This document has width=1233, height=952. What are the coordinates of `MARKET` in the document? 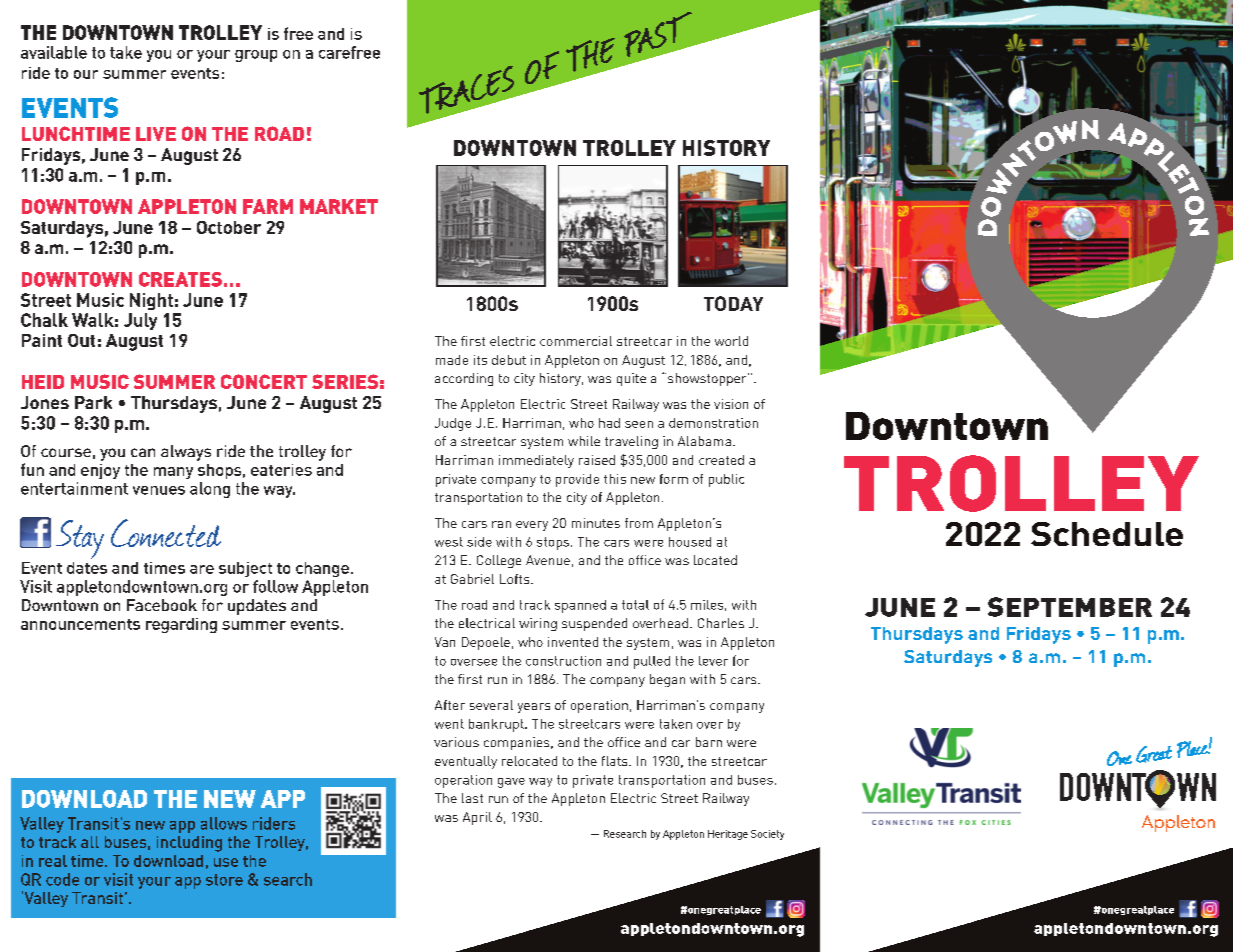 It's located at (339, 206).
